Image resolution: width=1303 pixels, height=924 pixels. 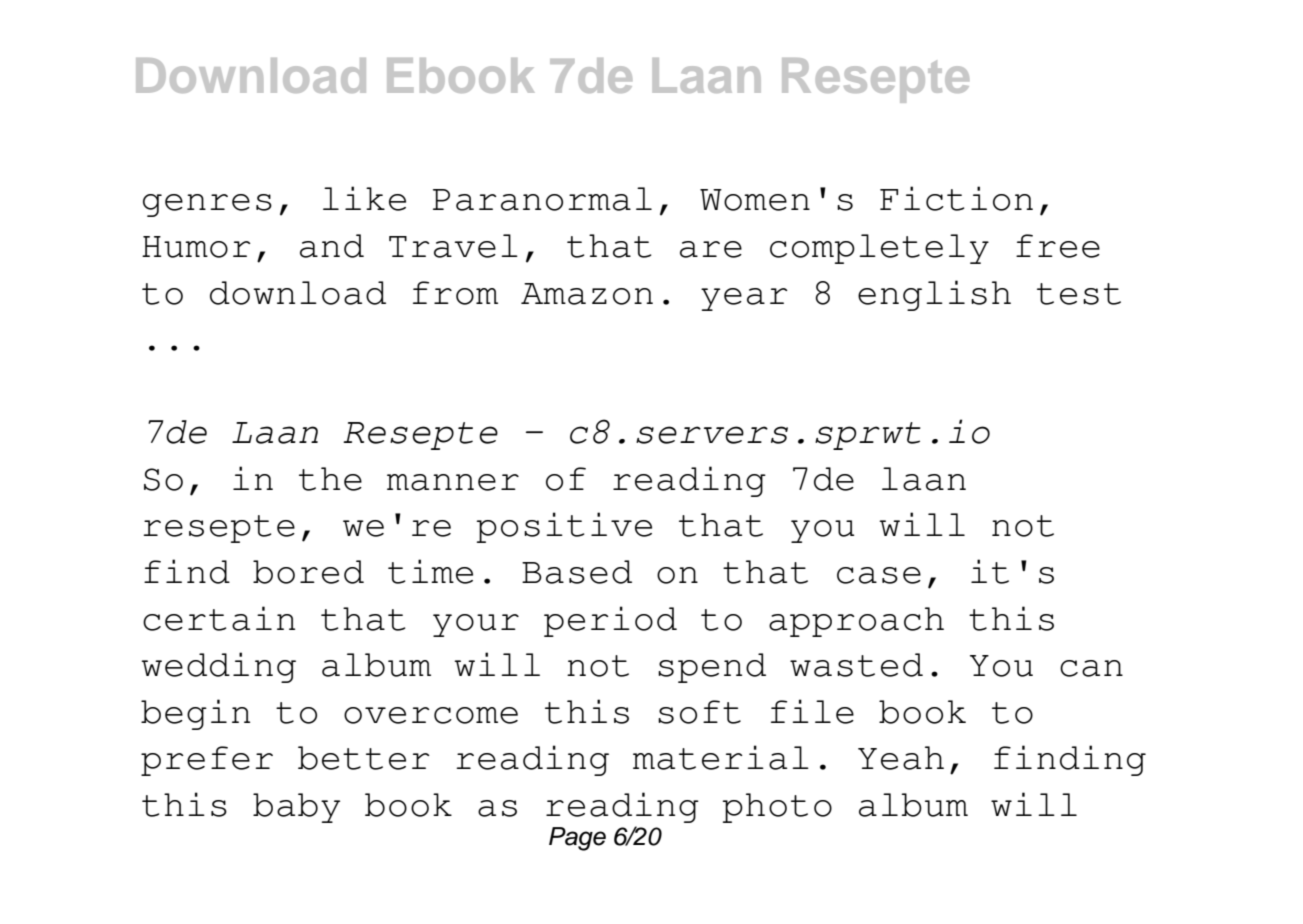 What do you see at coordinates (610, 621) in the document?
I see `period` at bounding box center [610, 621].
